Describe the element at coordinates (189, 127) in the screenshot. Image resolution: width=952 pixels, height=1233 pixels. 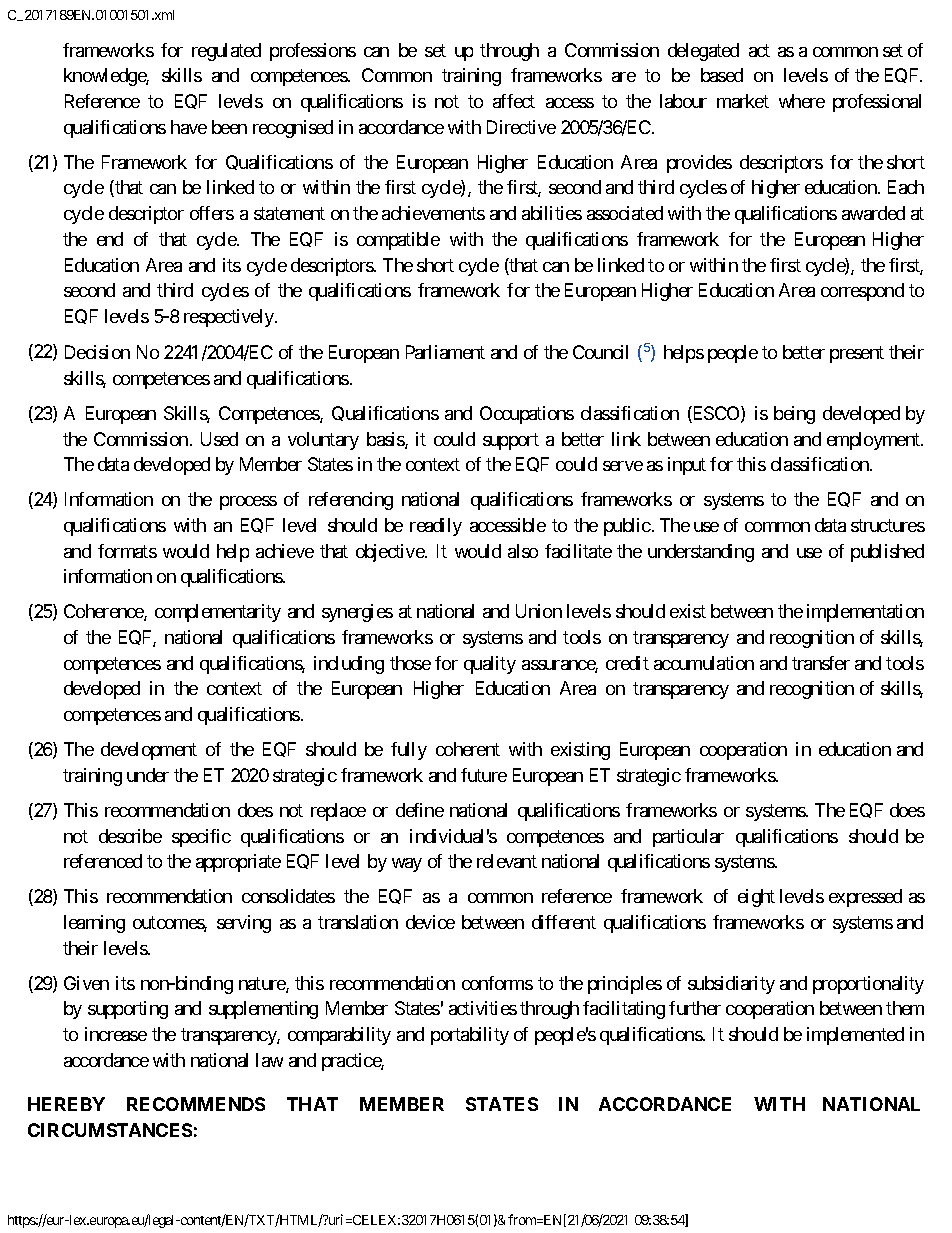
I see `have` at that location.
